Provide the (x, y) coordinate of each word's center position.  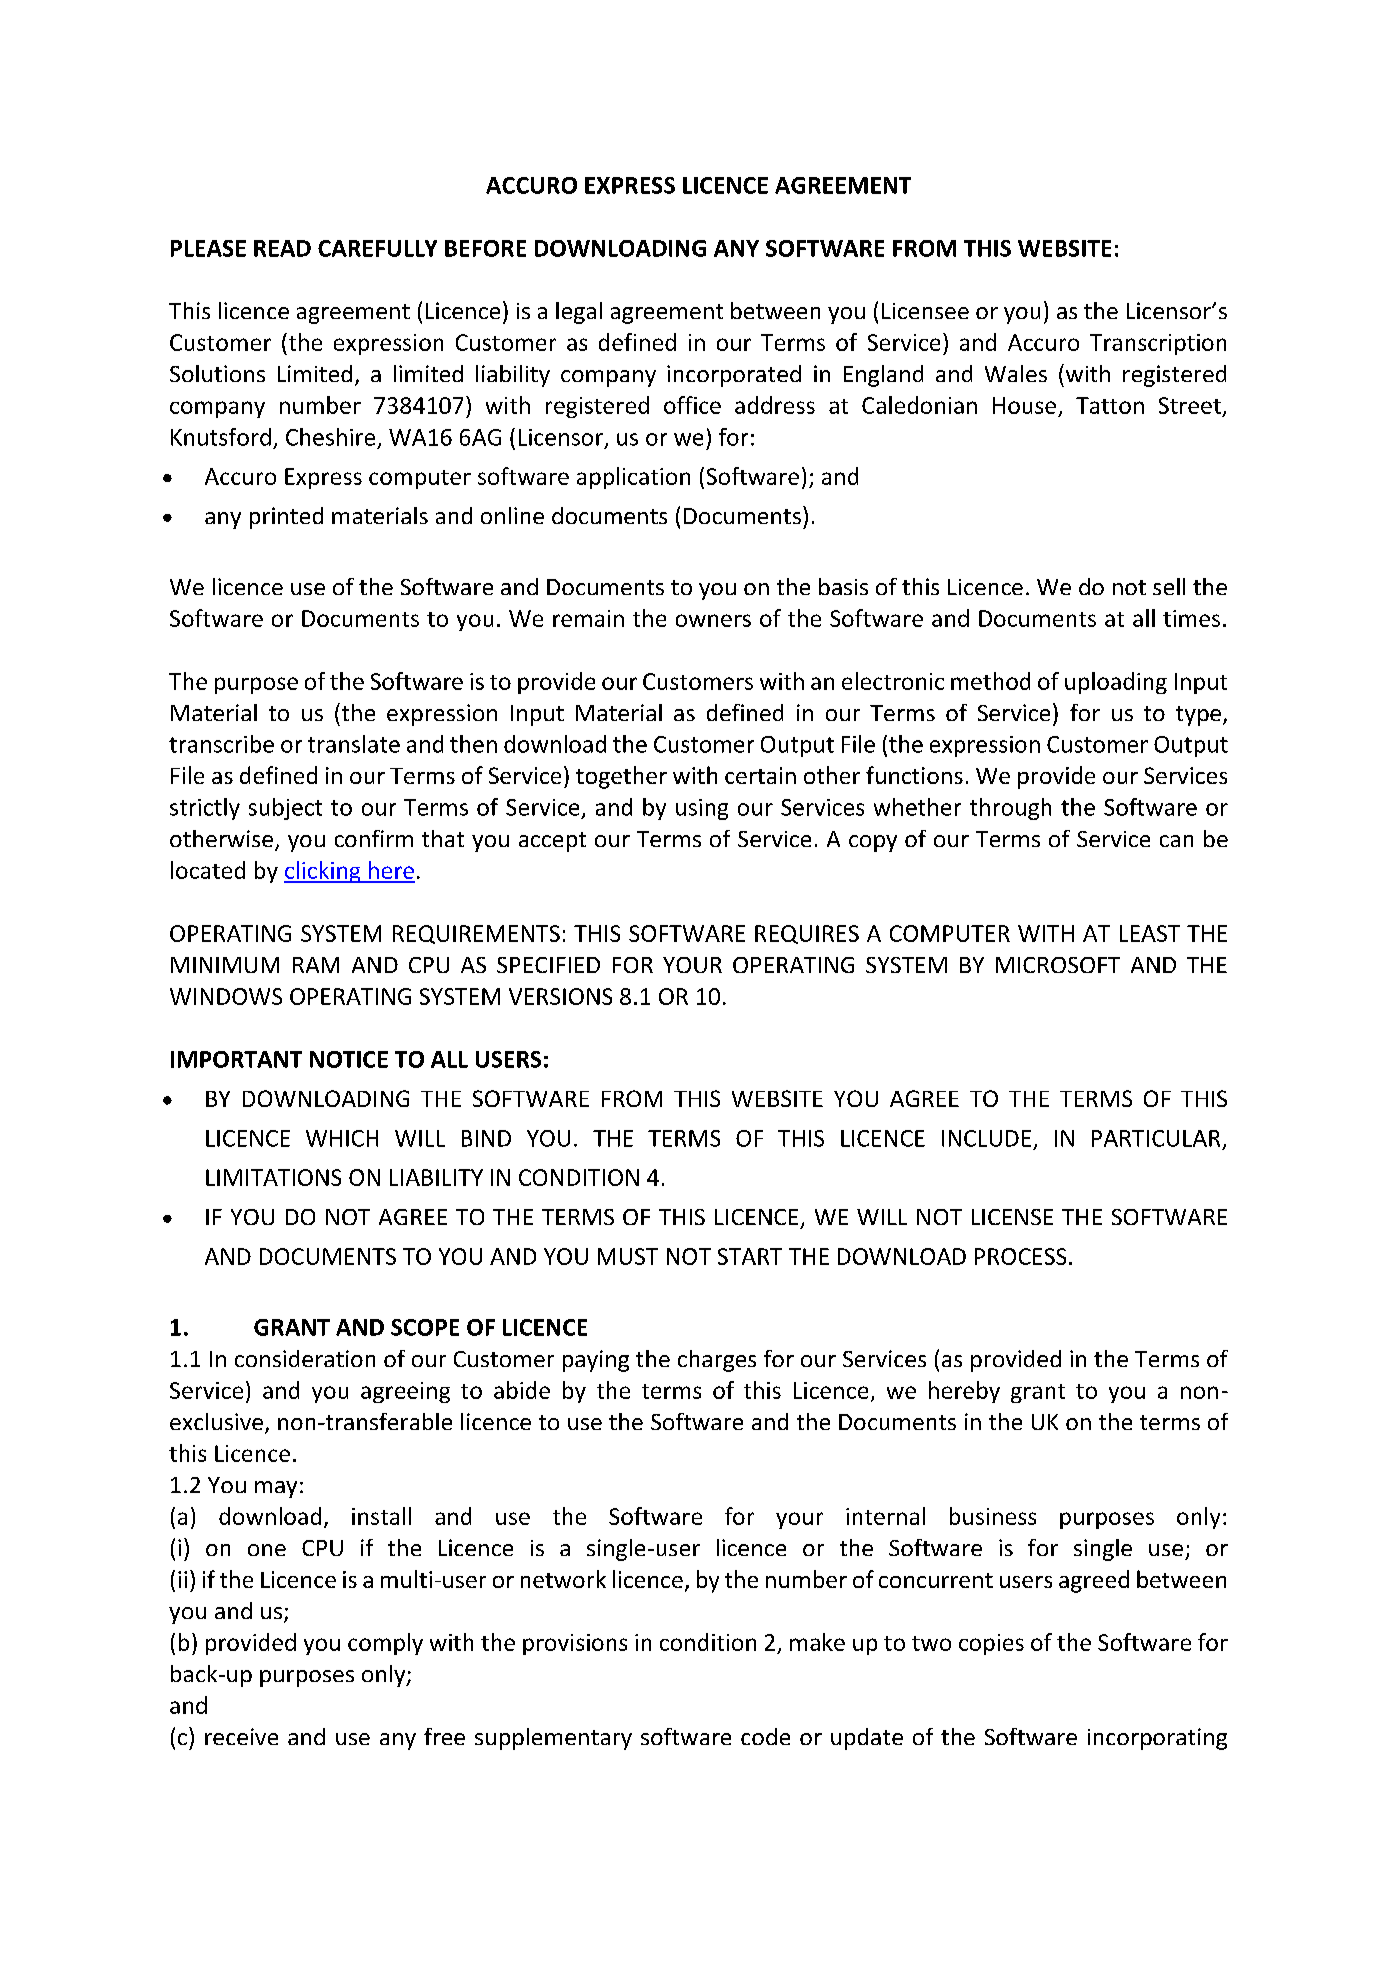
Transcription (1158, 344)
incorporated (734, 376)
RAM (316, 965)
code (765, 1736)
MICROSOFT (1058, 965)
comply (385, 1644)
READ (282, 248)
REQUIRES (807, 934)
